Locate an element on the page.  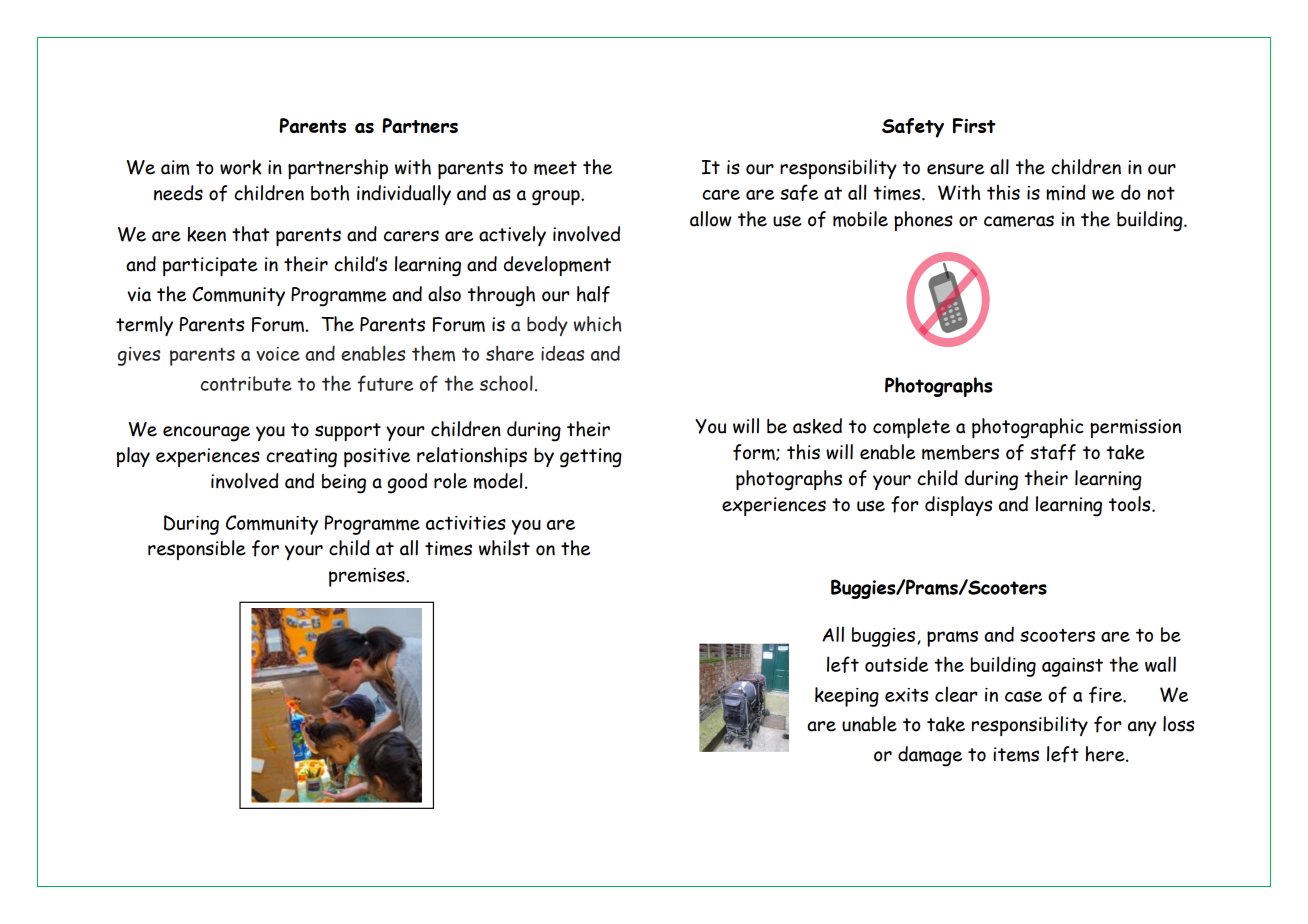
whilst is located at coordinates (504, 548).
